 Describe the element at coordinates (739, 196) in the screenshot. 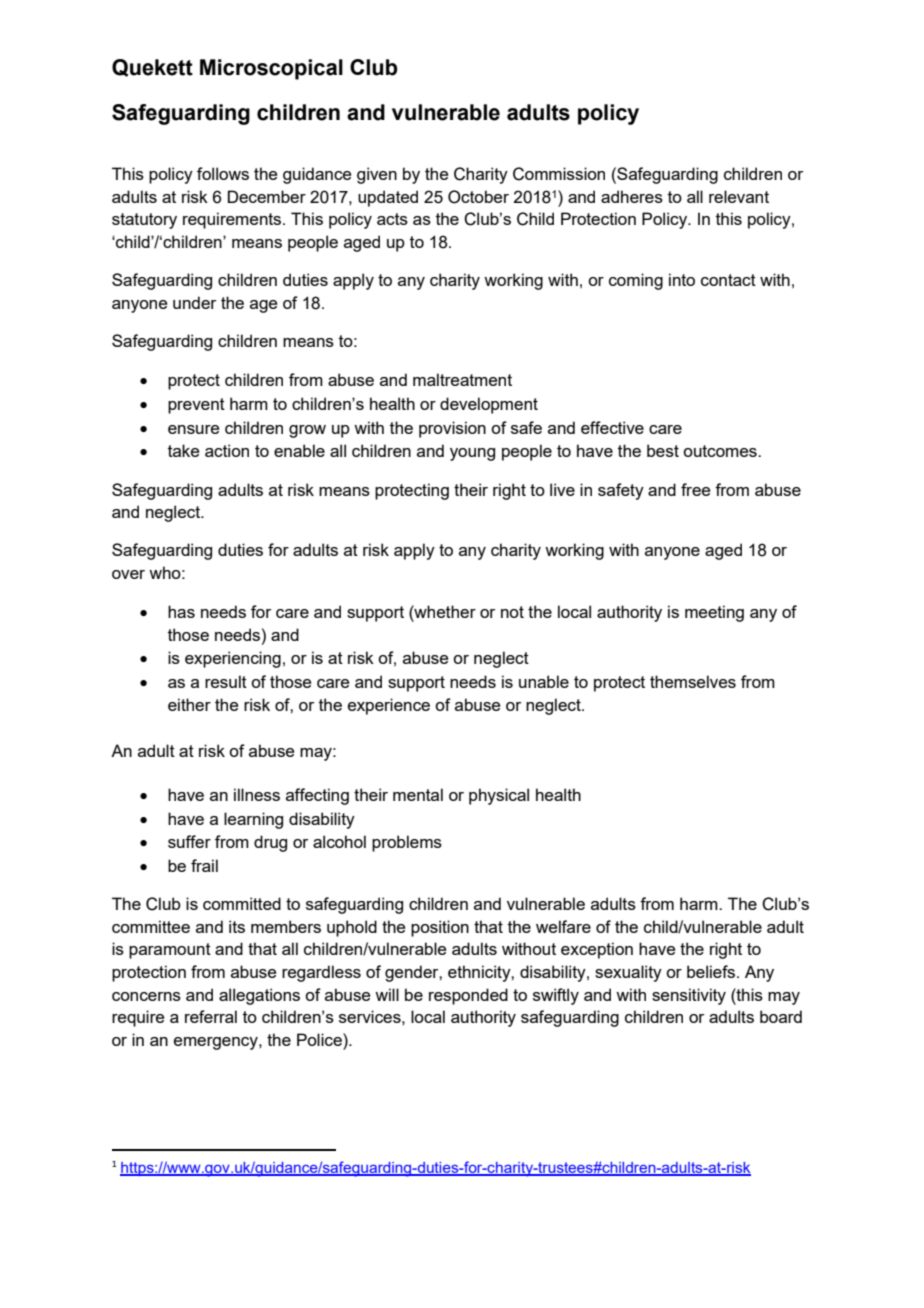

I see `relevant` at that location.
